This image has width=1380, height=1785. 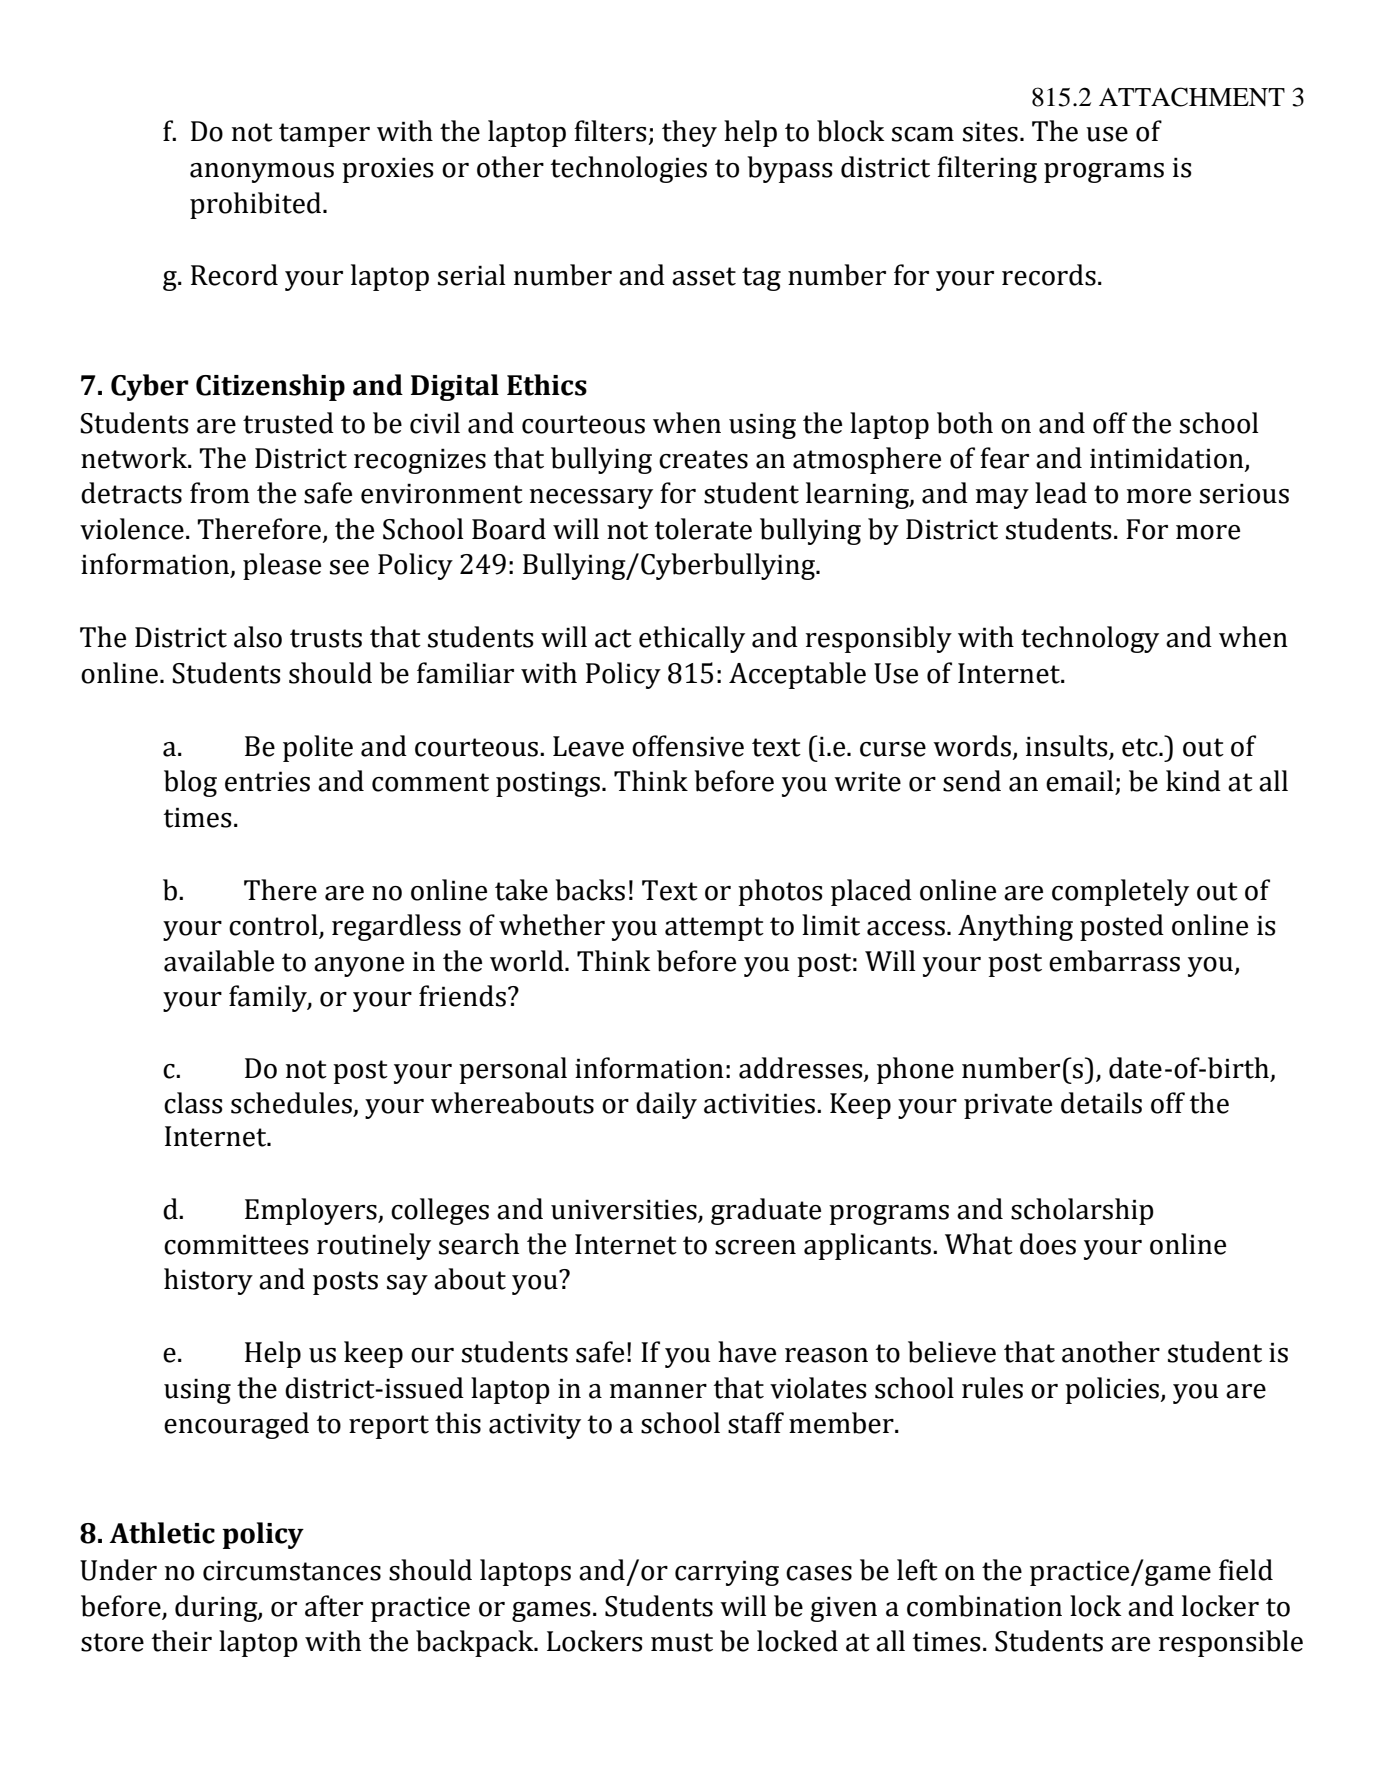 I want to click on anonymous, so click(x=262, y=173).
